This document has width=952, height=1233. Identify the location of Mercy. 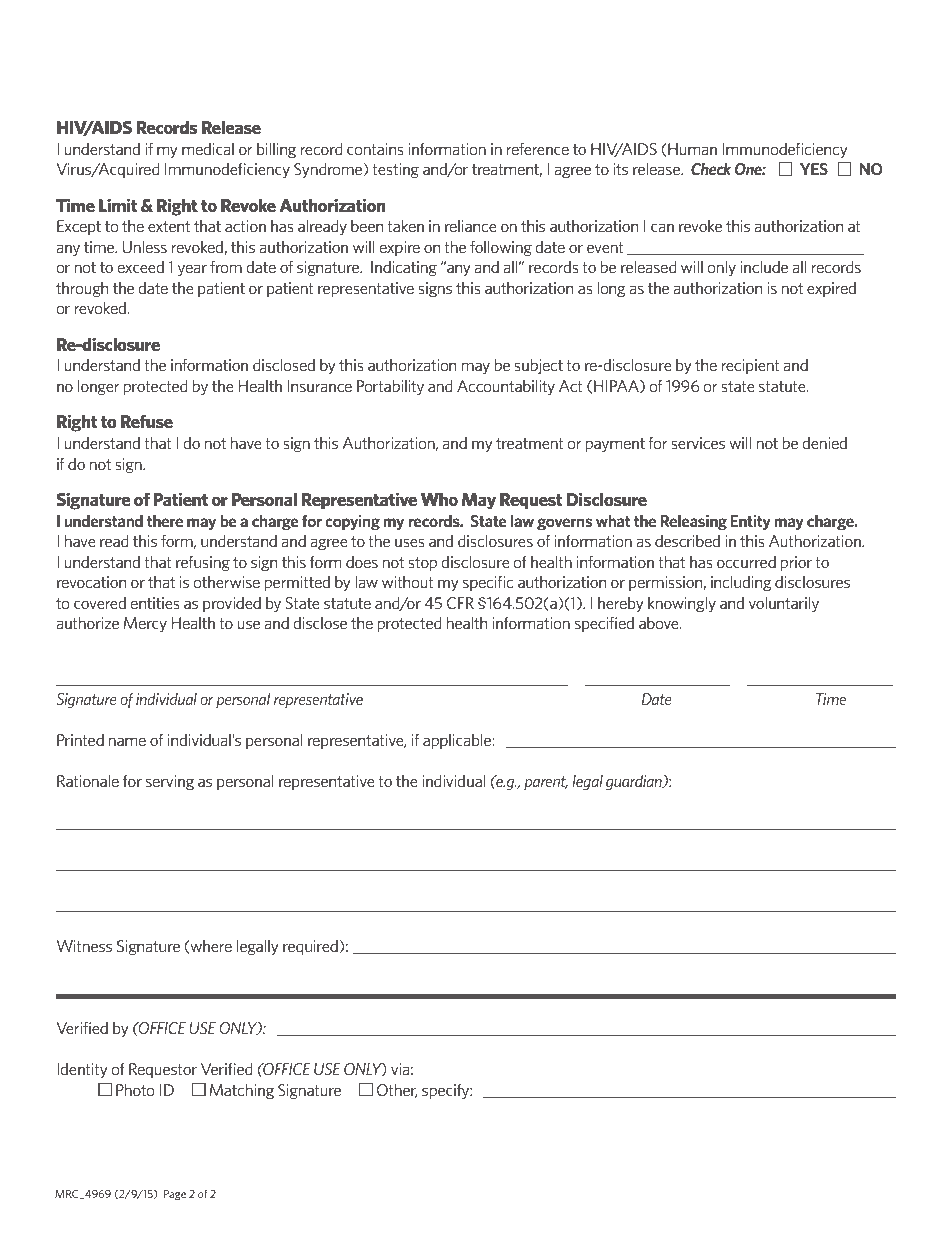
(145, 624).
